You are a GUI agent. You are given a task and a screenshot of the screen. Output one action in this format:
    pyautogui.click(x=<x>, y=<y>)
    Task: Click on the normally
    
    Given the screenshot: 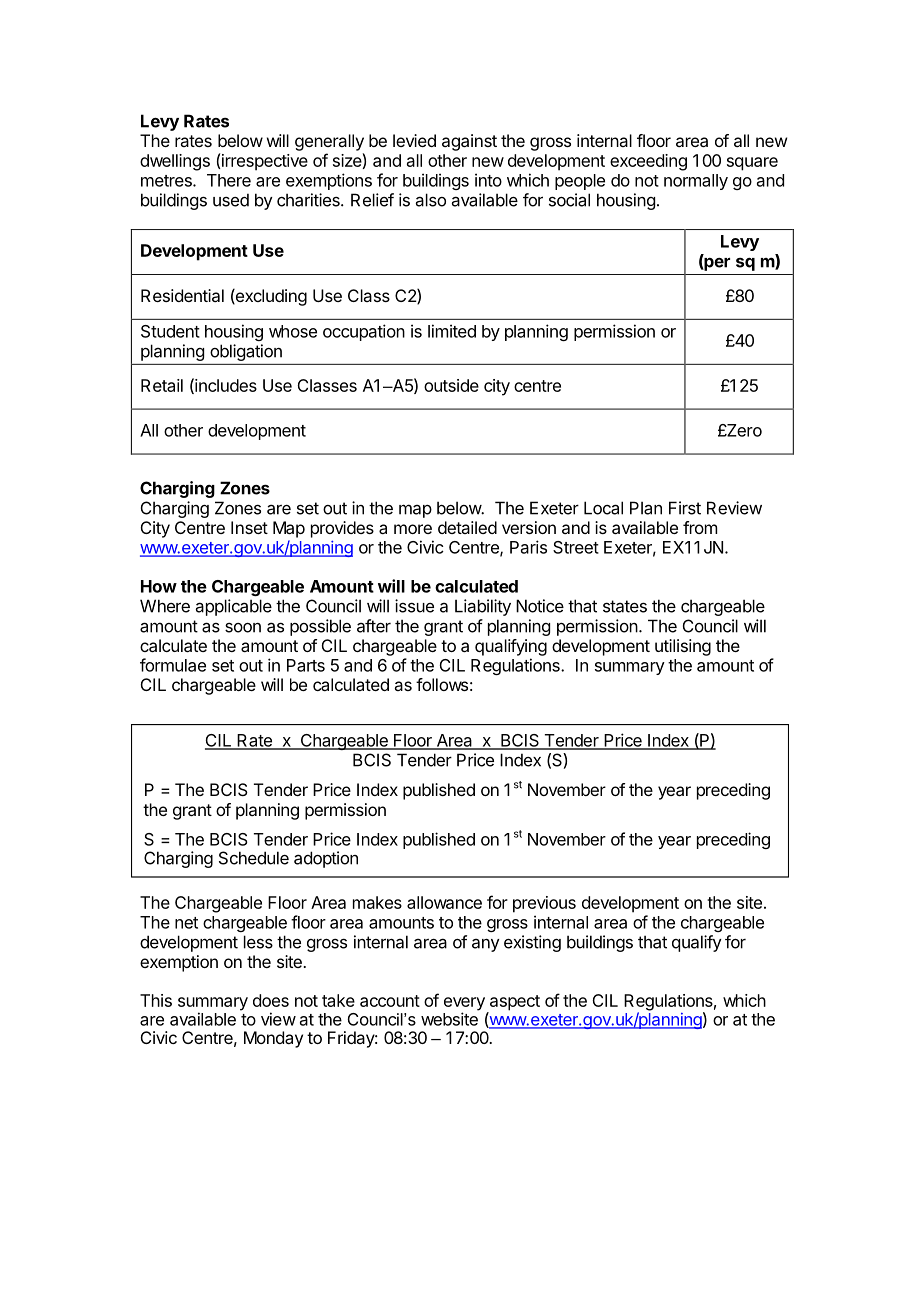 What is the action you would take?
    pyautogui.click(x=696, y=182)
